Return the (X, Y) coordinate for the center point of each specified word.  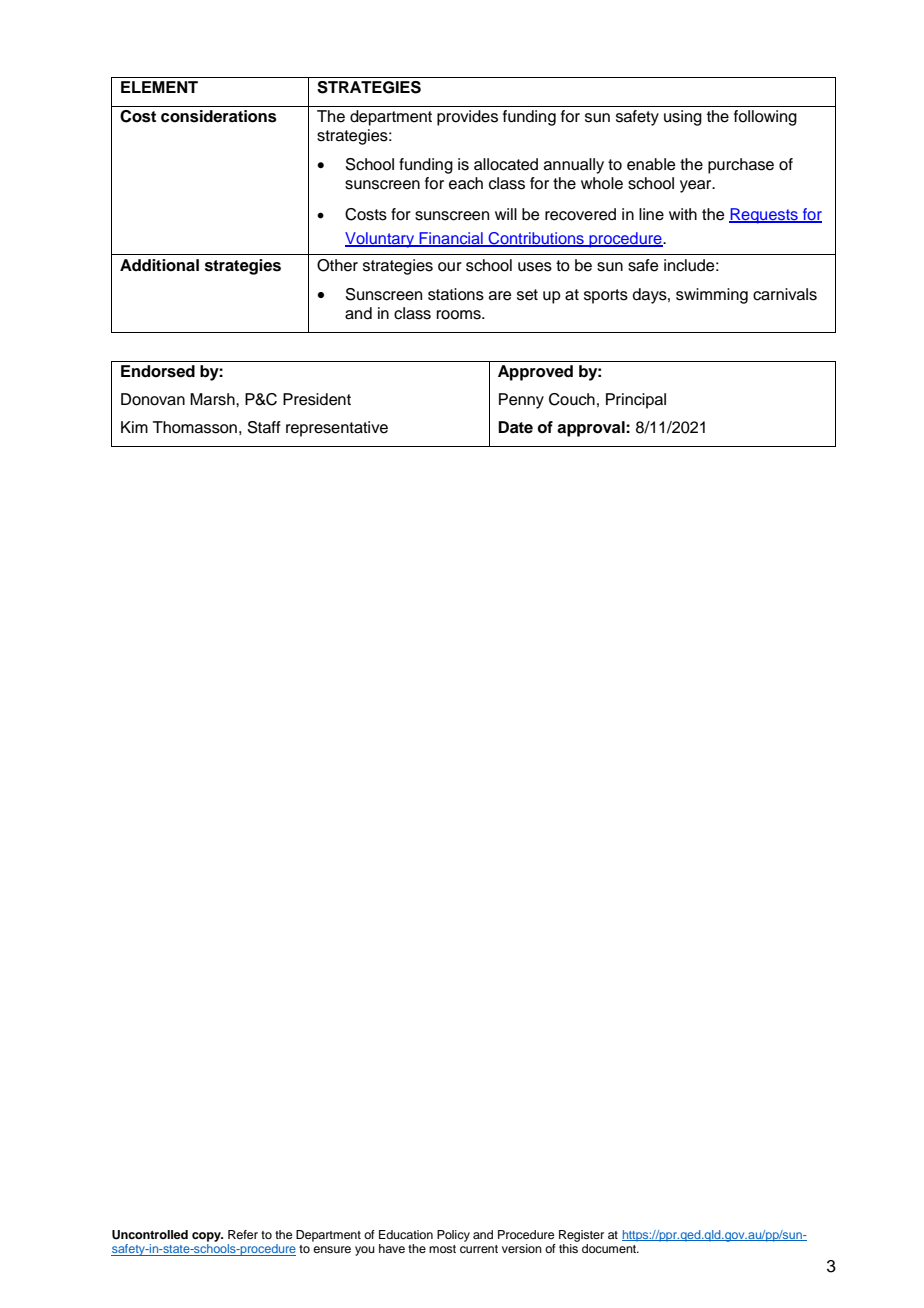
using (683, 118)
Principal (636, 401)
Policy (453, 1236)
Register (581, 1236)
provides (467, 118)
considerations (219, 116)
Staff (264, 427)
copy (207, 1237)
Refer (243, 1234)
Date (515, 427)
